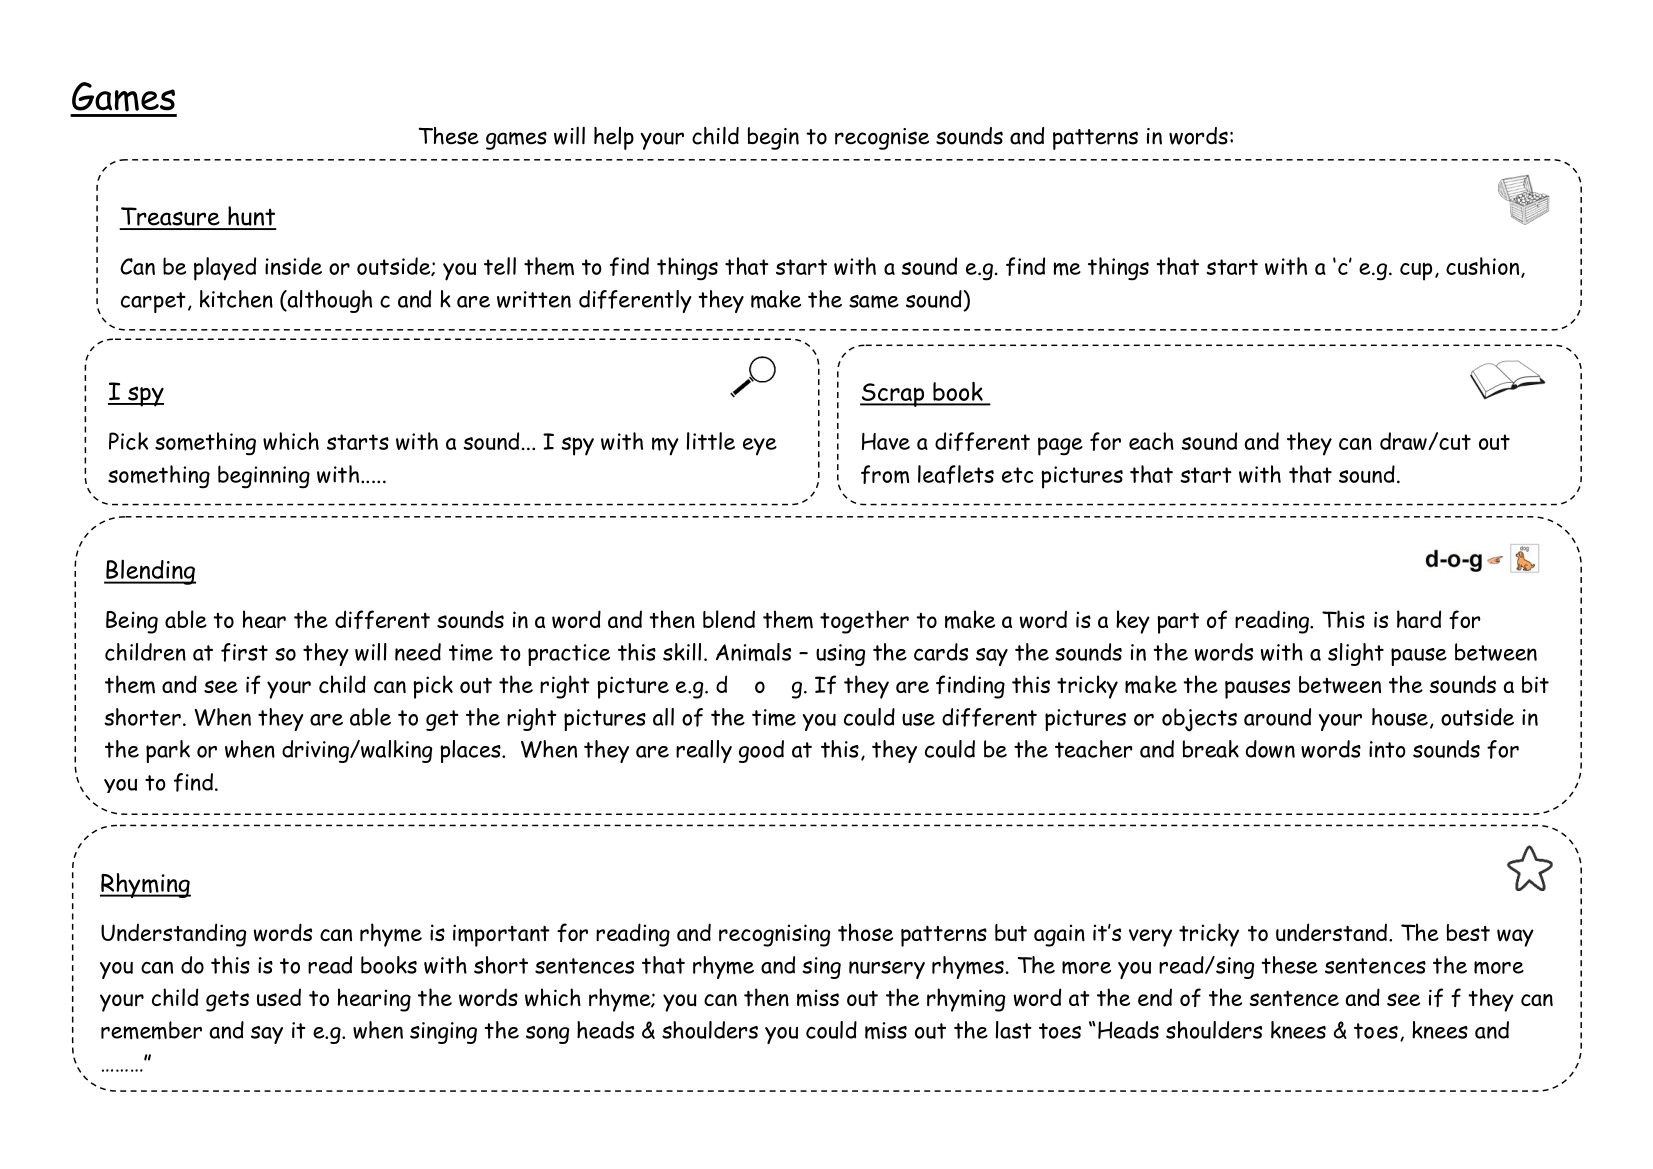 The height and width of the screenshot is (1169, 1653). Describe the element at coordinates (887, 970) in the screenshot. I see `nursery` at that location.
